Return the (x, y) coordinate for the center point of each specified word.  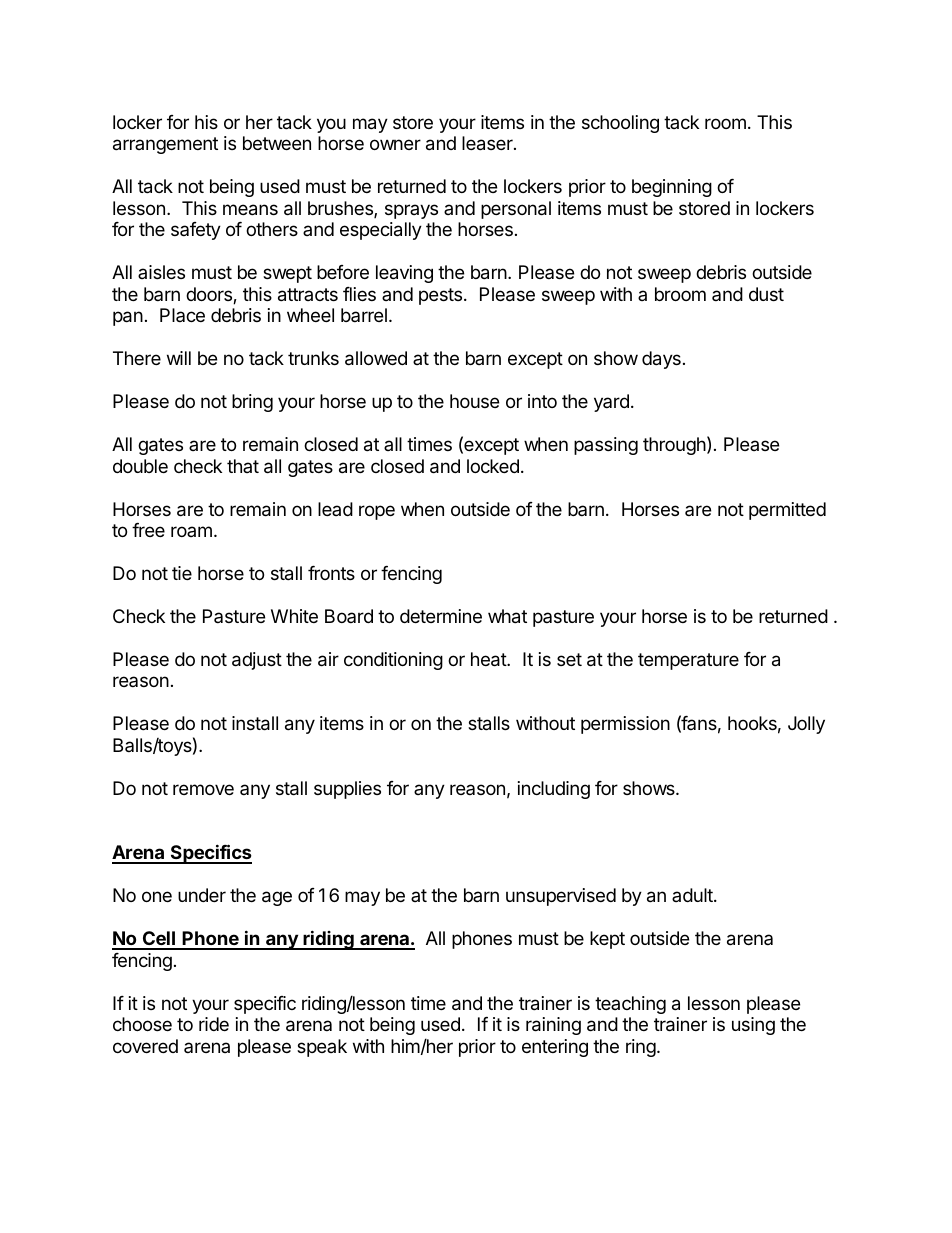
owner (395, 144)
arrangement (165, 145)
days (661, 360)
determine (441, 616)
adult (693, 895)
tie (182, 573)
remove (203, 789)
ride (214, 1024)
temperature (688, 661)
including (554, 790)
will (179, 358)
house (474, 401)
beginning (672, 188)
